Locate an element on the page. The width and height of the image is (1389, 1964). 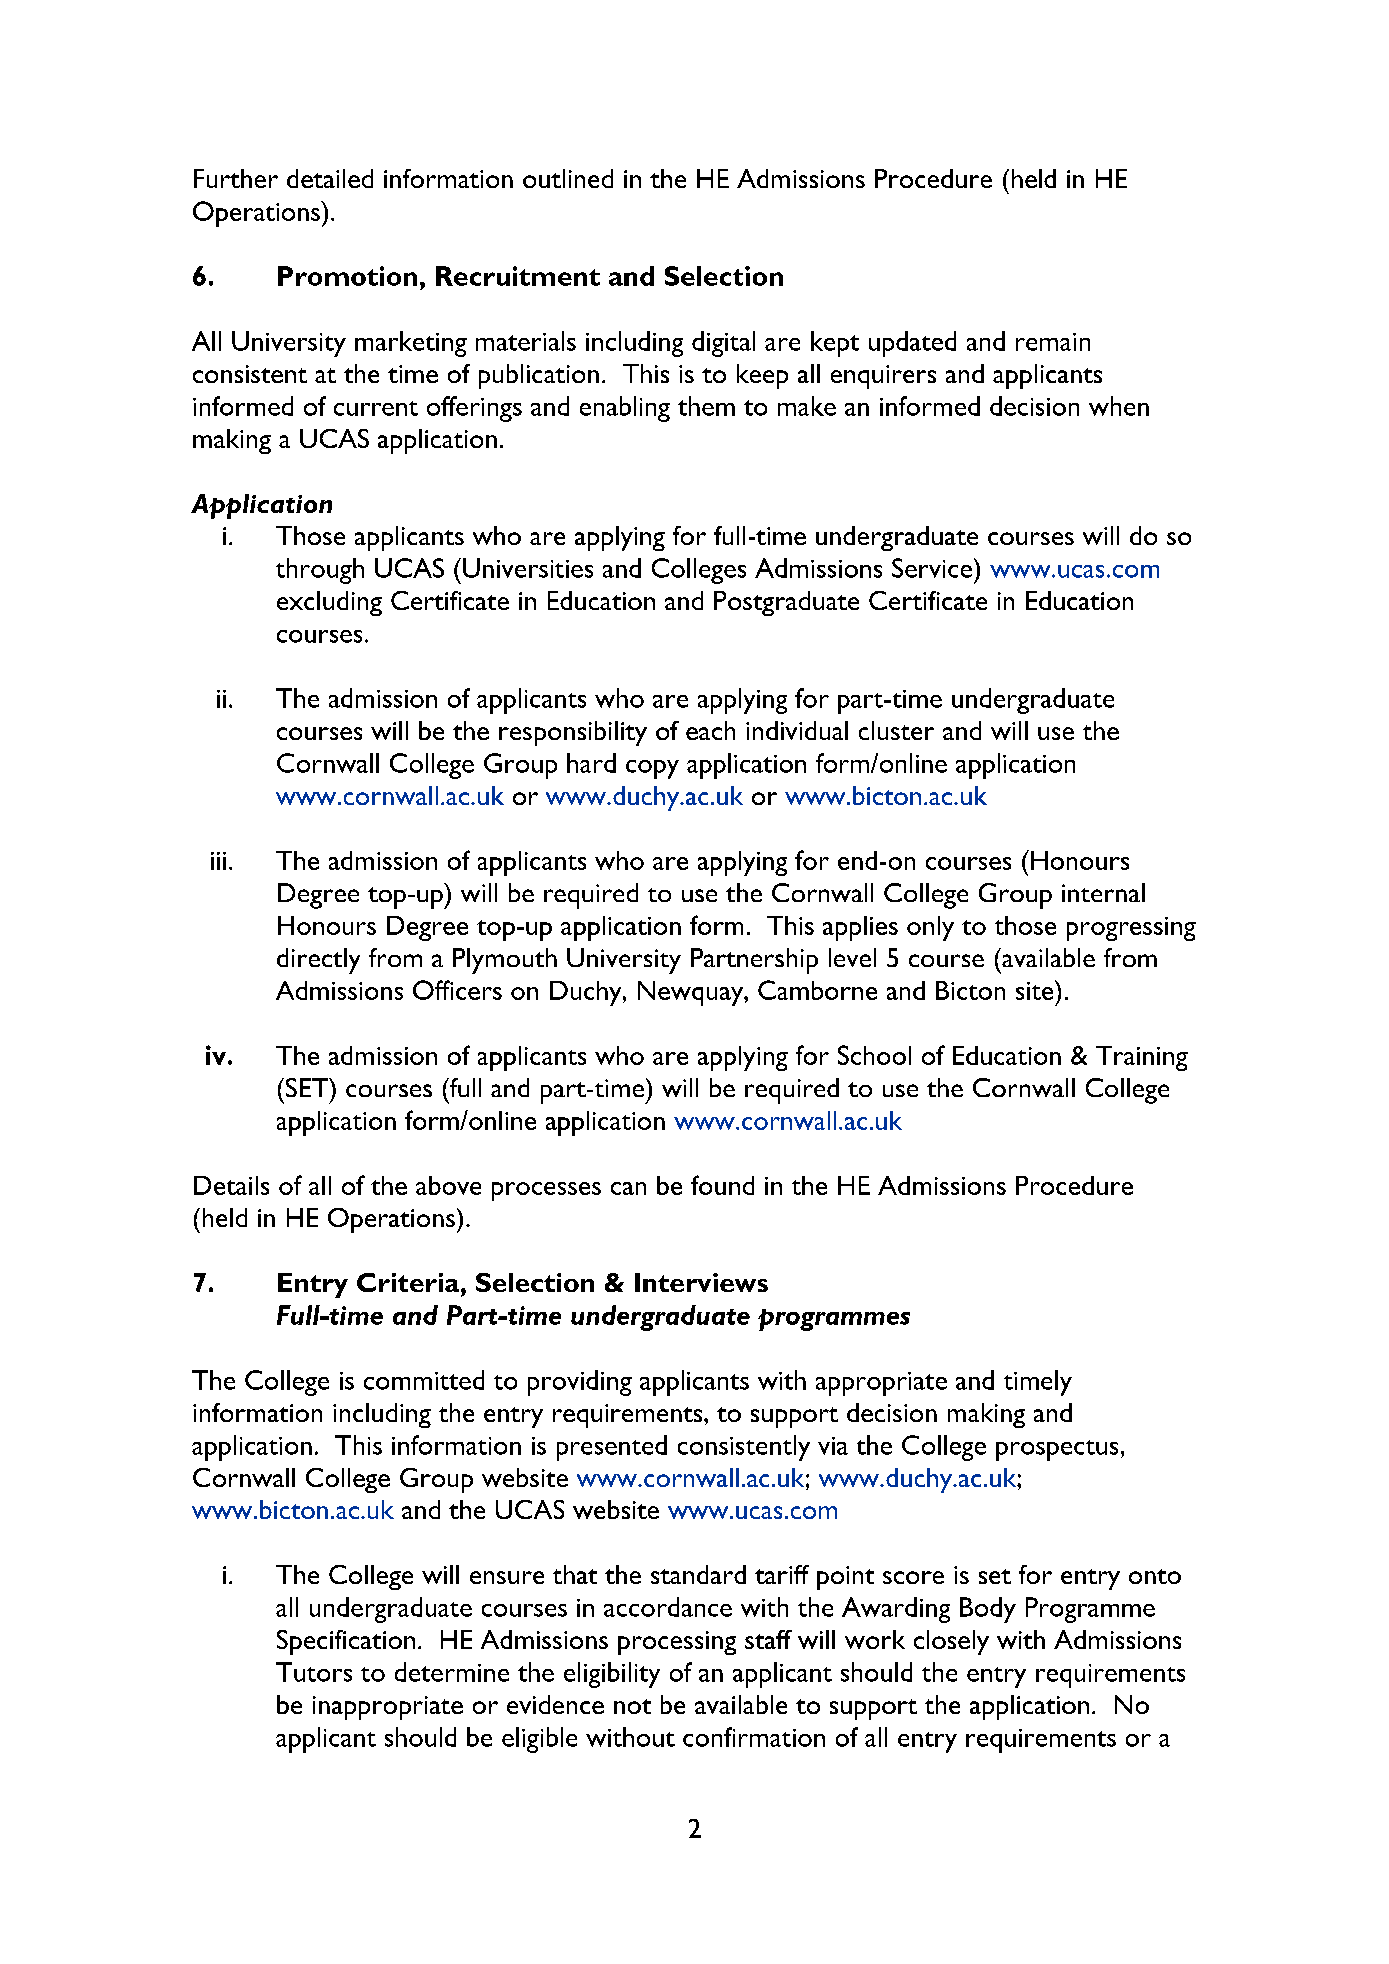
Training is located at coordinates (1142, 1058).
